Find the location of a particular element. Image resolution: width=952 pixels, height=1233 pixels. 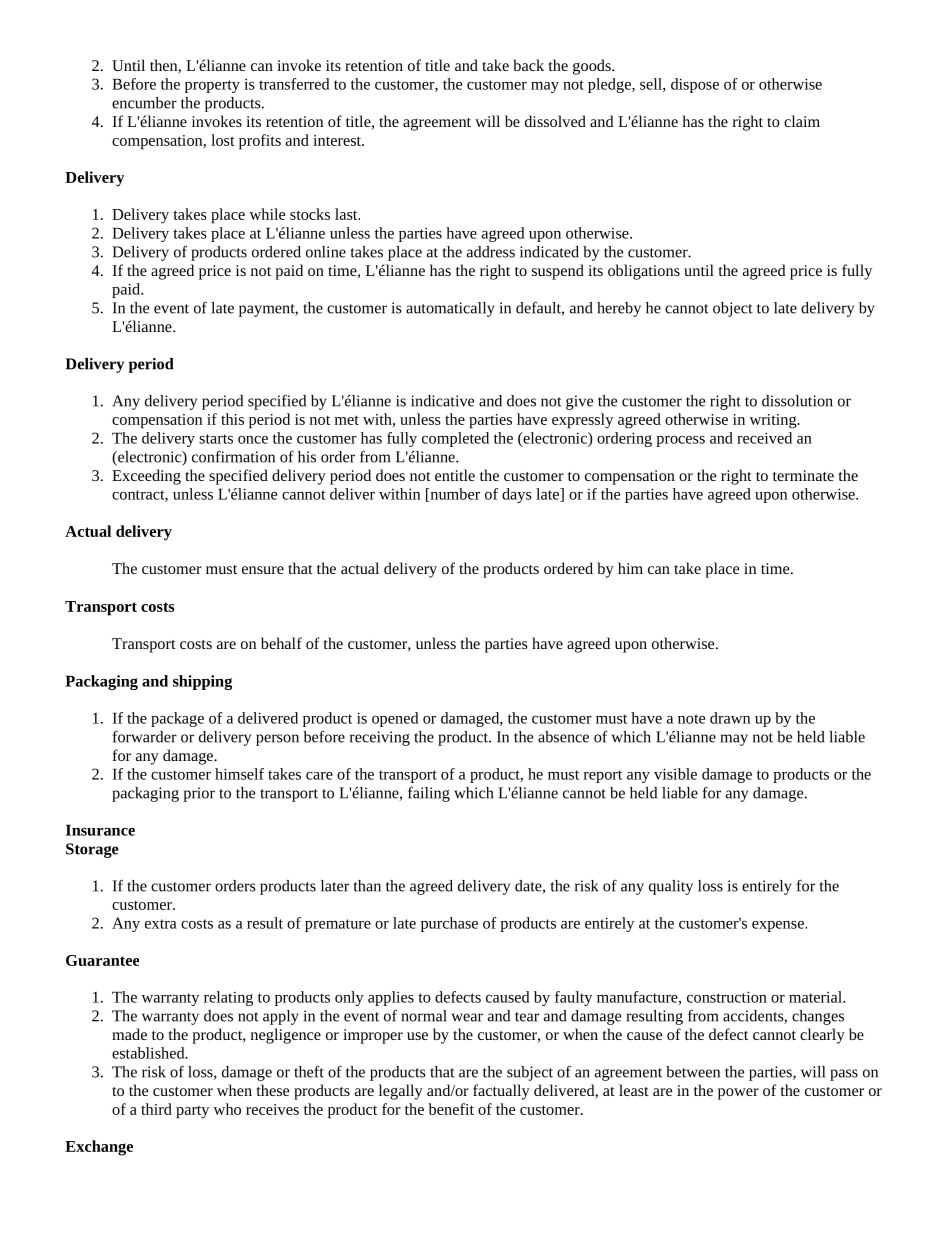

number is located at coordinates (454, 495).
